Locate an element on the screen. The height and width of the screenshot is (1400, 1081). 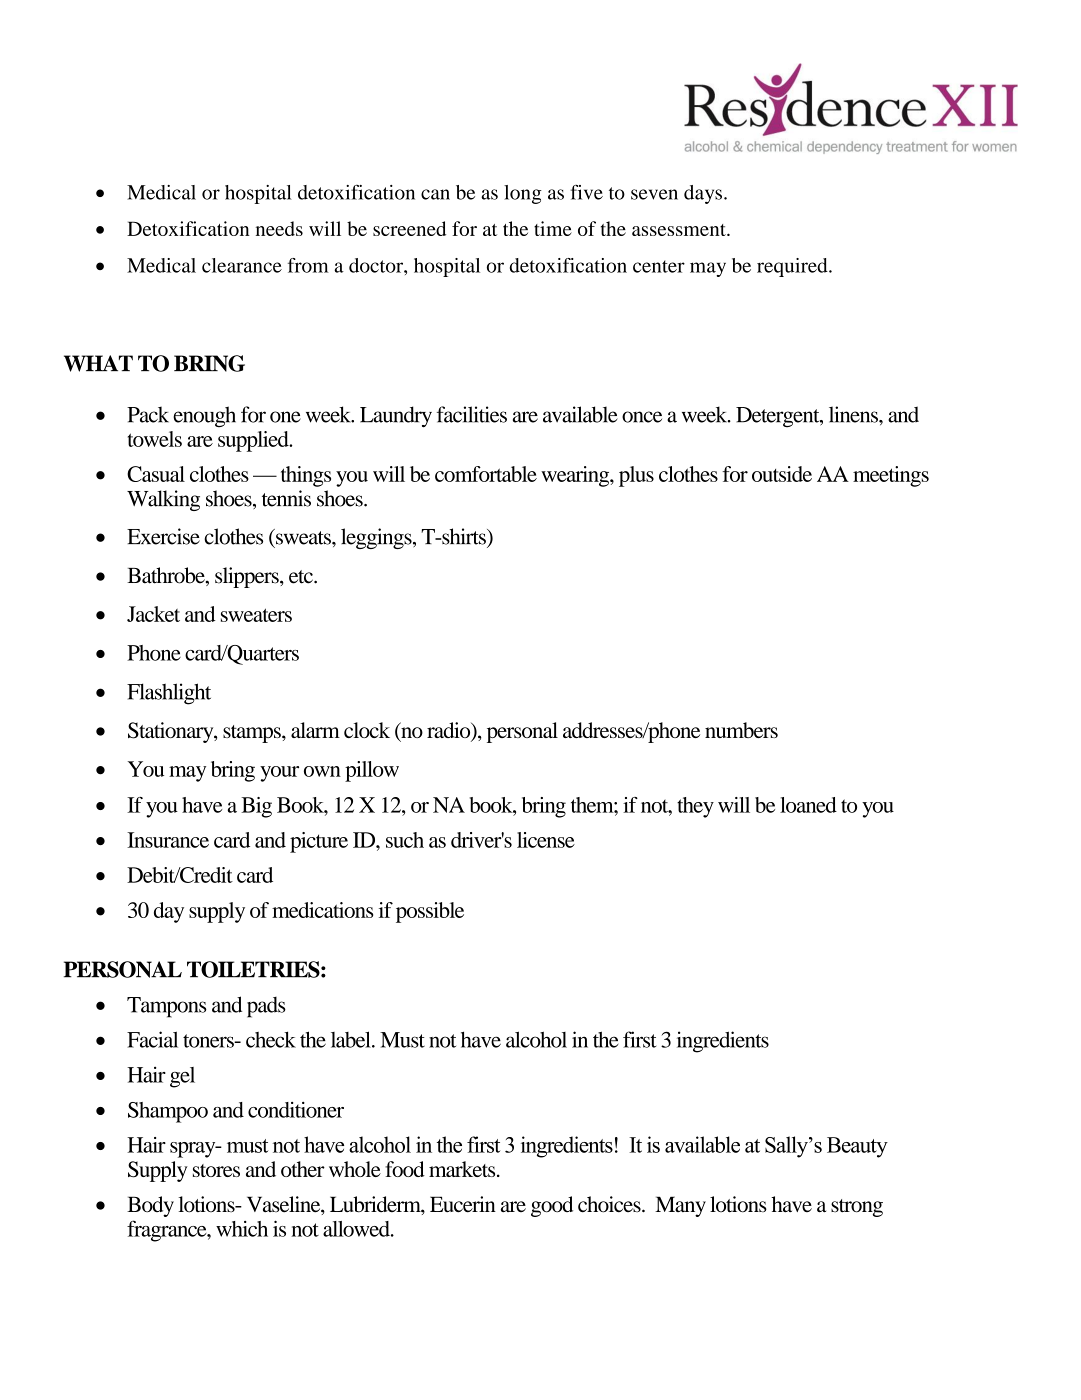
Exercise is located at coordinates (163, 536).
